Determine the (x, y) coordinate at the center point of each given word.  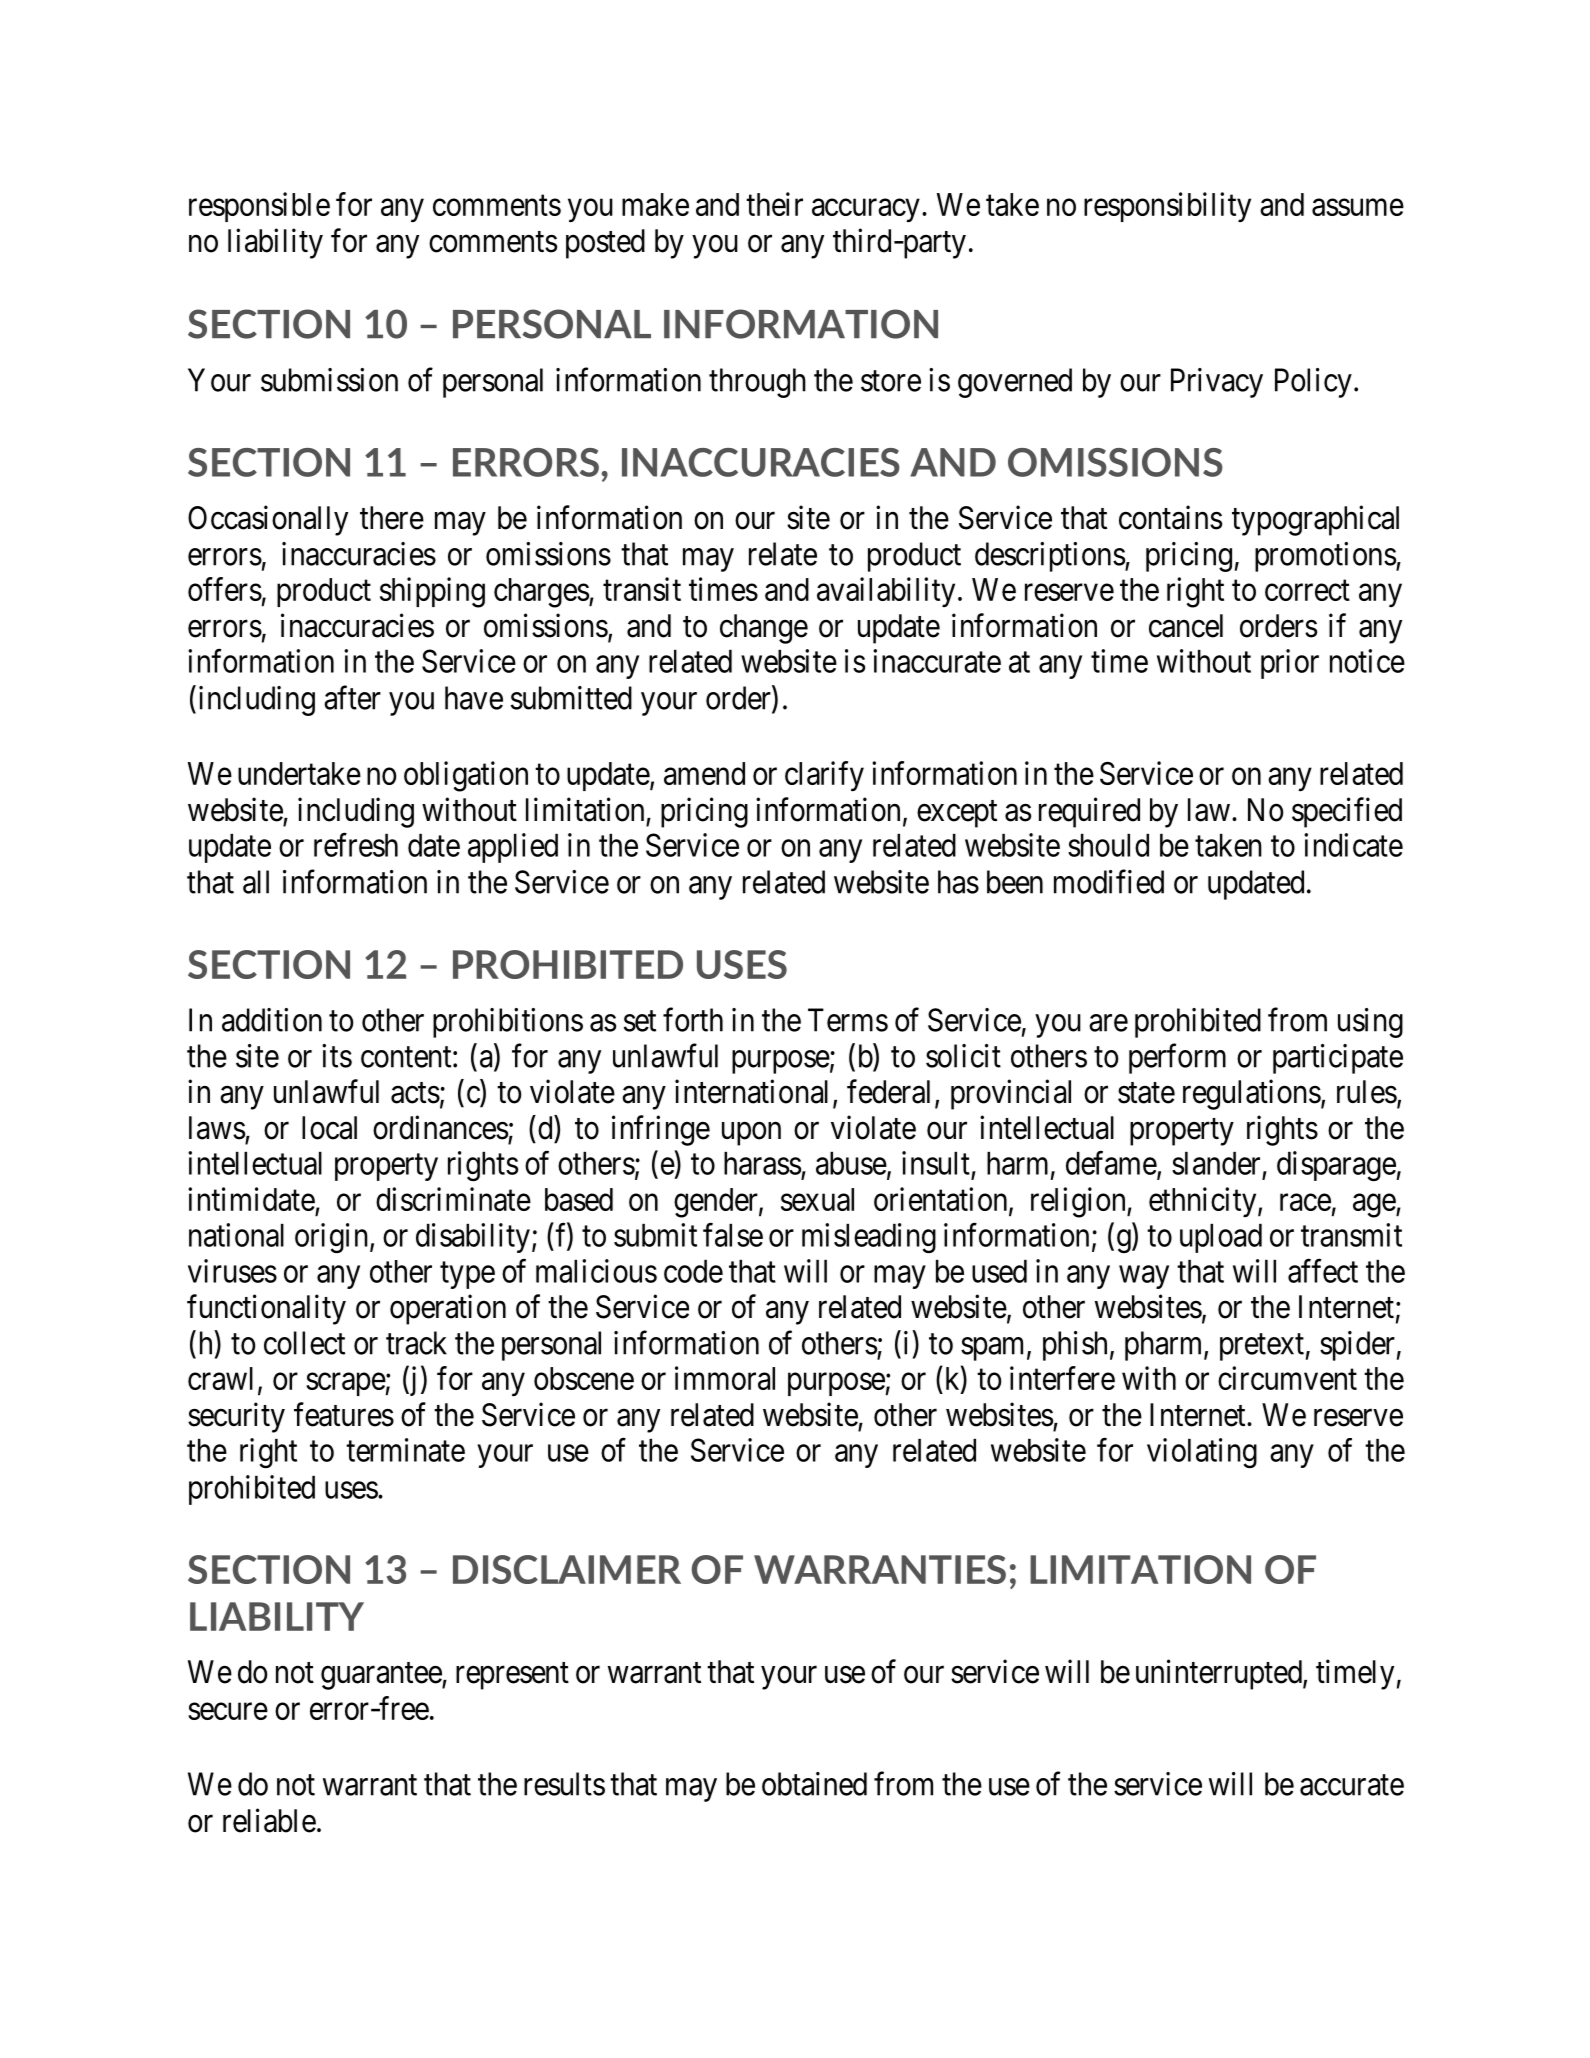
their (774, 204)
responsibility (1167, 207)
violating (1202, 1453)
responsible (259, 207)
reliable (269, 1820)
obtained (814, 1784)
